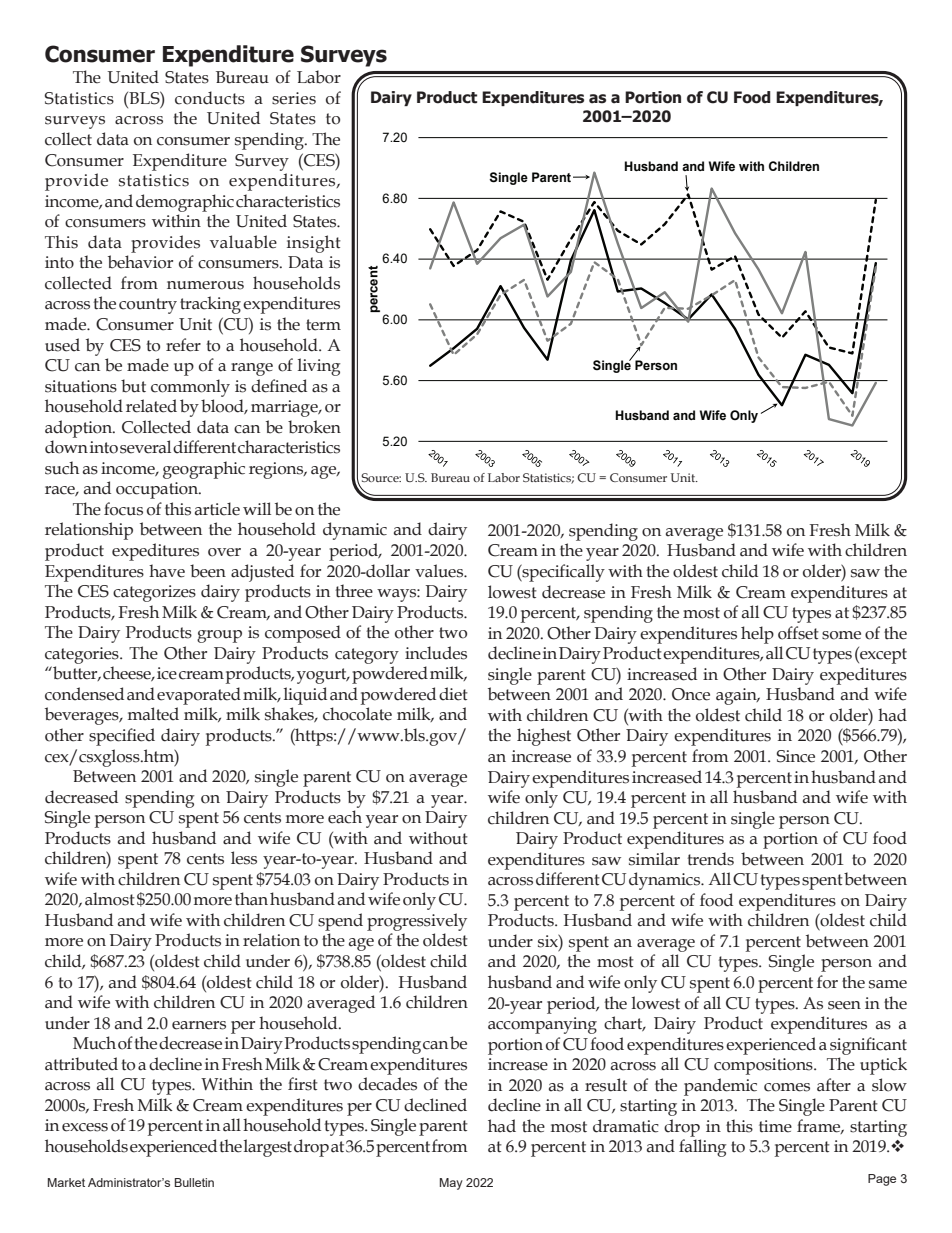  Describe the element at coordinates (451, 1184) in the screenshot. I see `May` at that location.
